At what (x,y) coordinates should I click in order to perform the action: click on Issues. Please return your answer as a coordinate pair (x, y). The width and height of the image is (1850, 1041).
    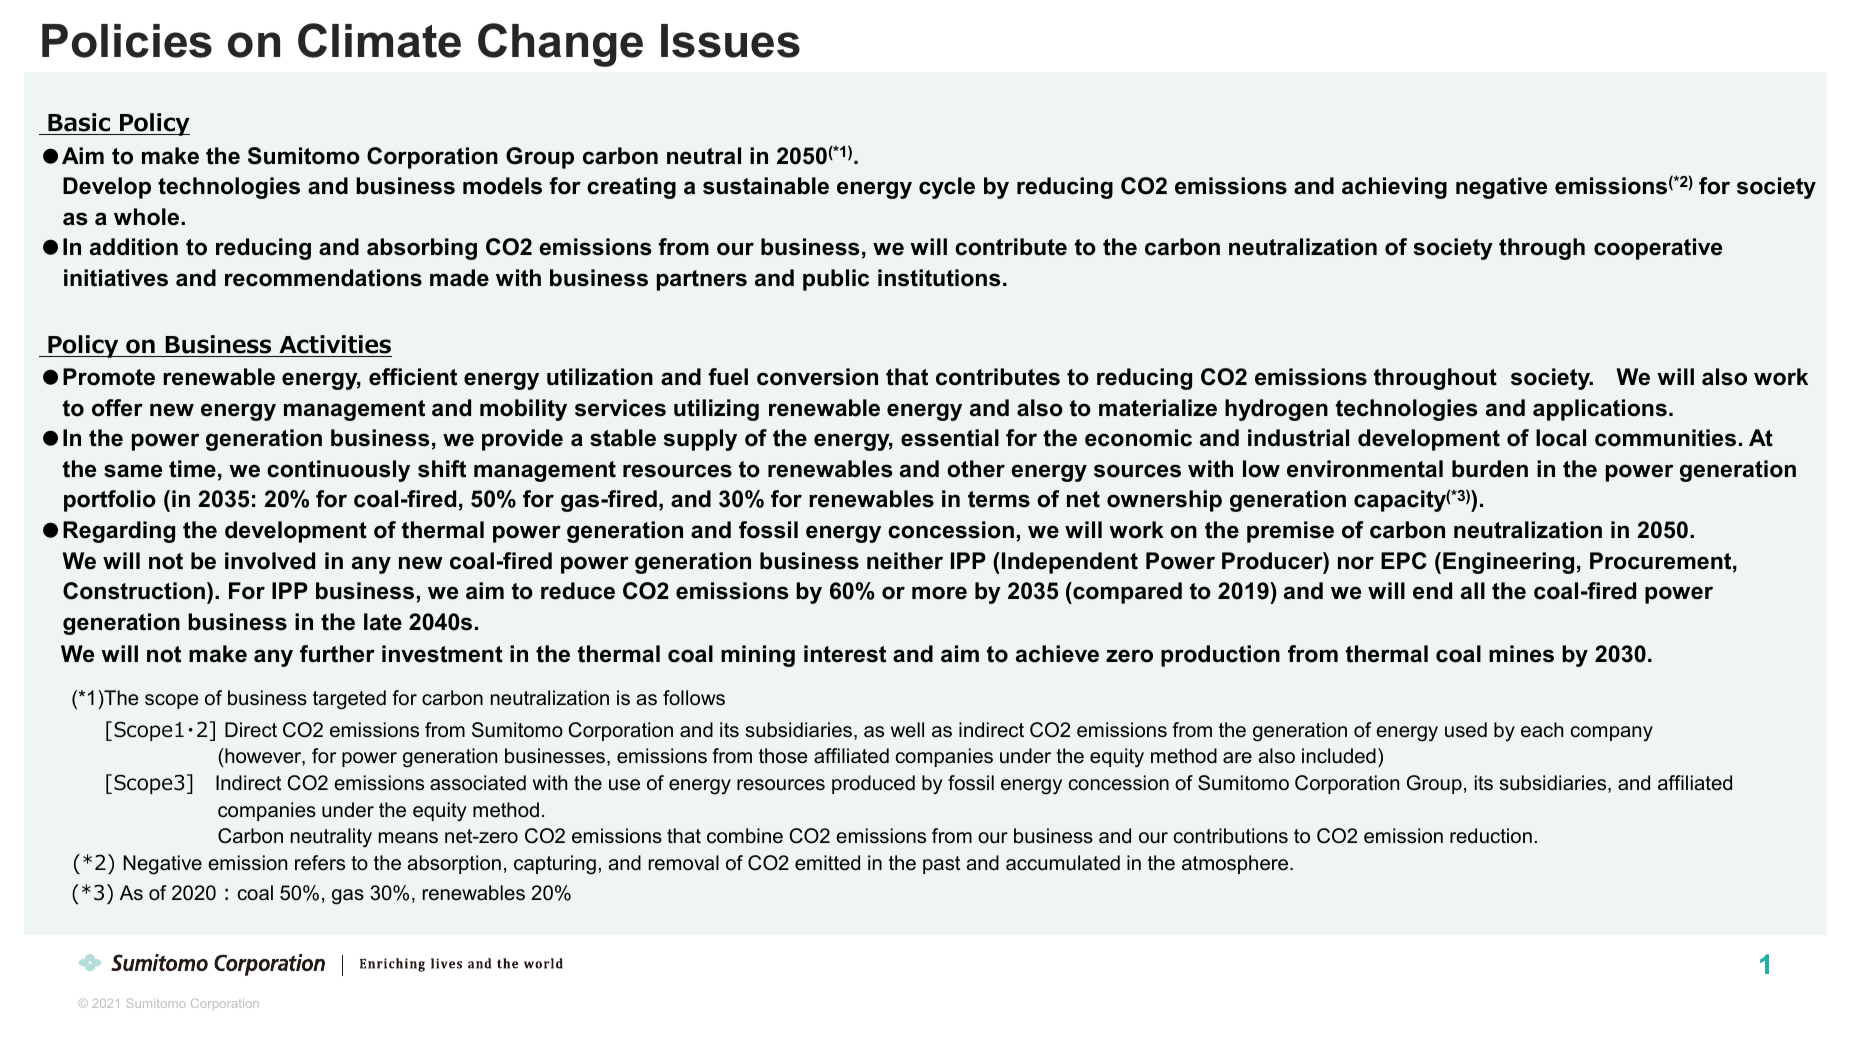
    Looking at the image, I should click on (730, 41).
